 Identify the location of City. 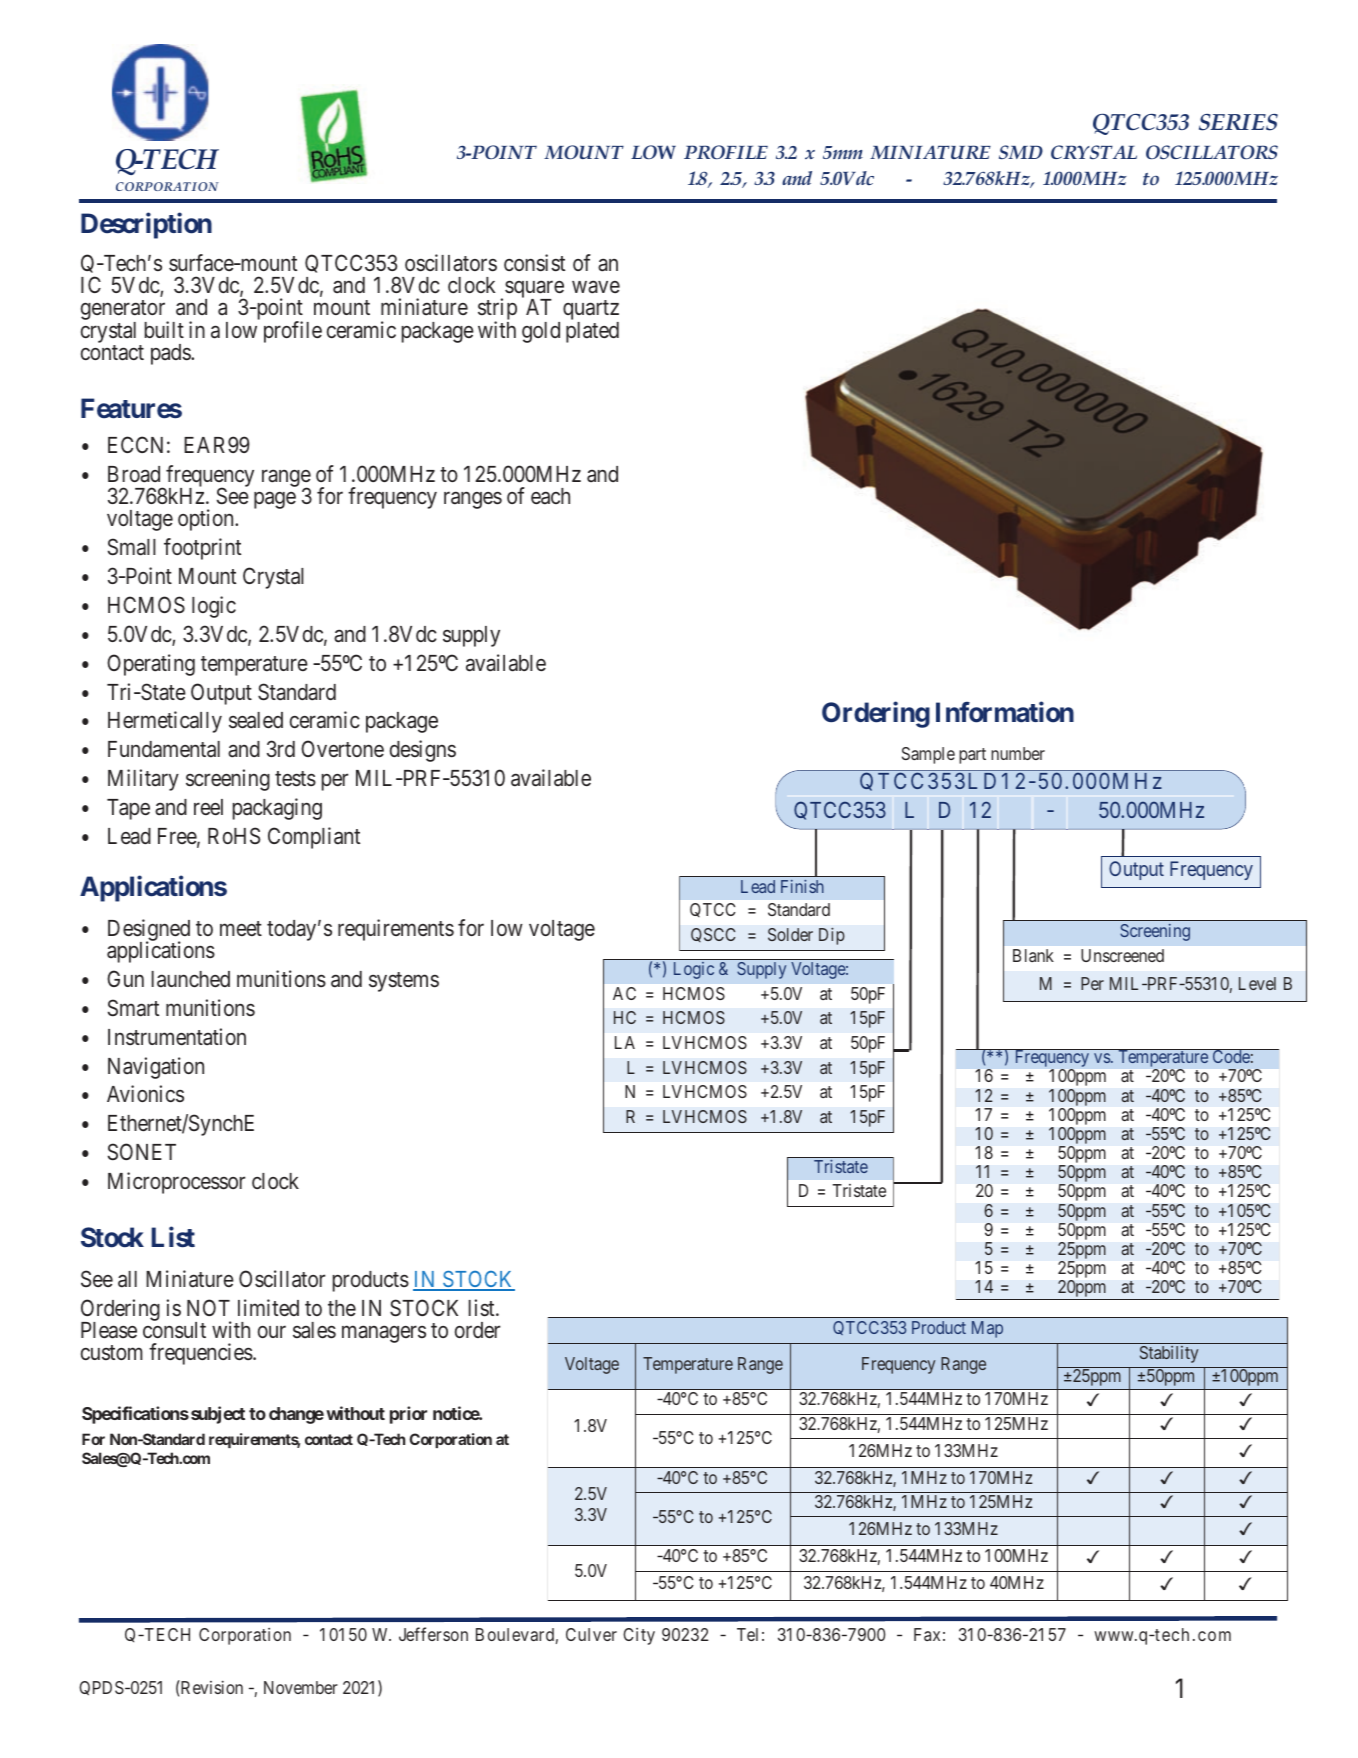
(639, 1636).
